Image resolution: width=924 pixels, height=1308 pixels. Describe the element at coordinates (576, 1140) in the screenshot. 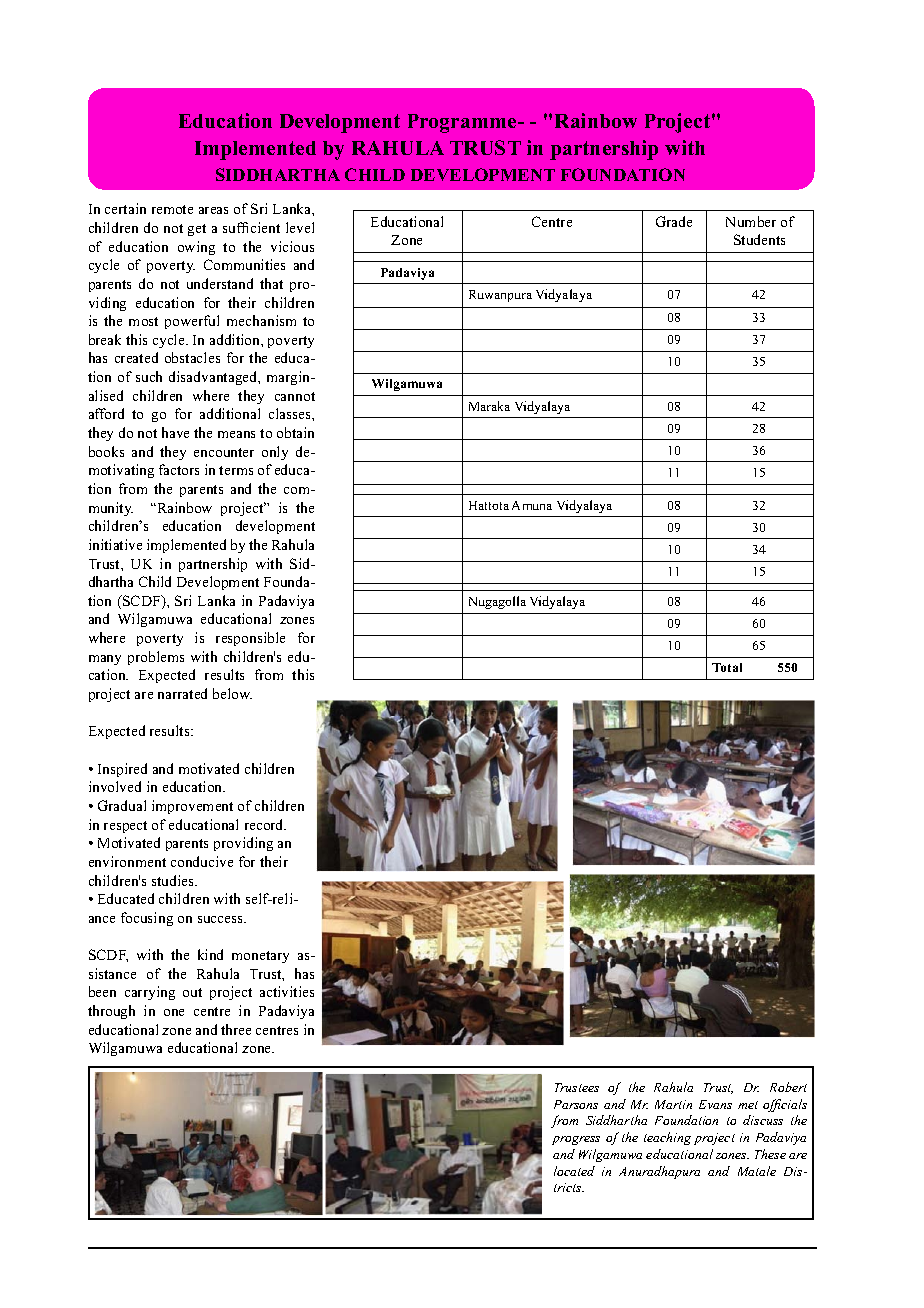

I see `progress` at that location.
